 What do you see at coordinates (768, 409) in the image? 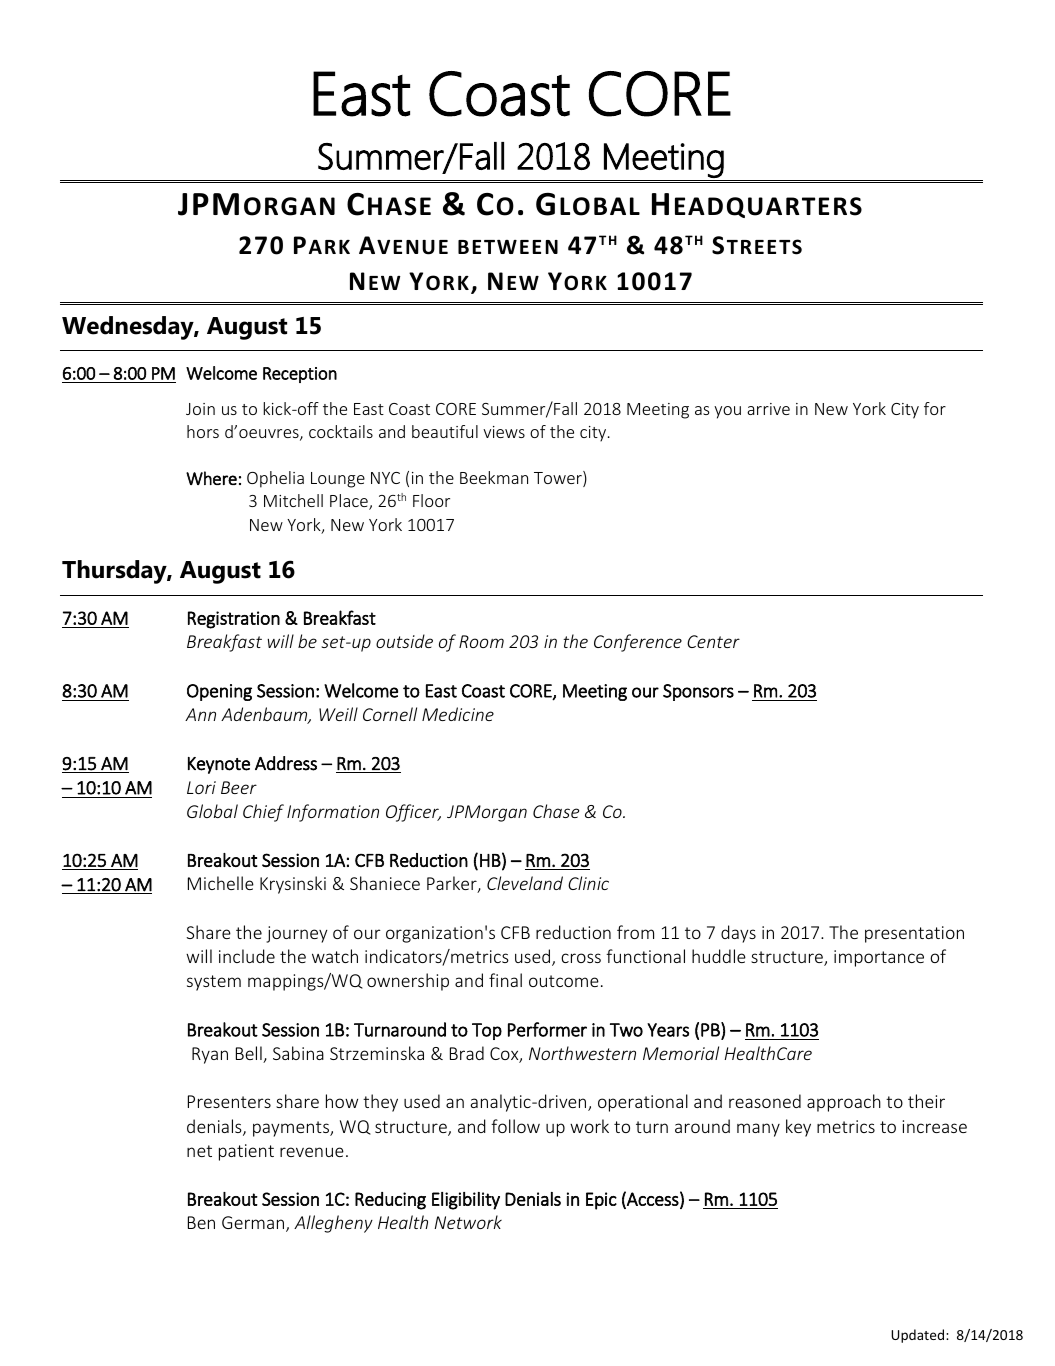
I see `arrive` at bounding box center [768, 409].
